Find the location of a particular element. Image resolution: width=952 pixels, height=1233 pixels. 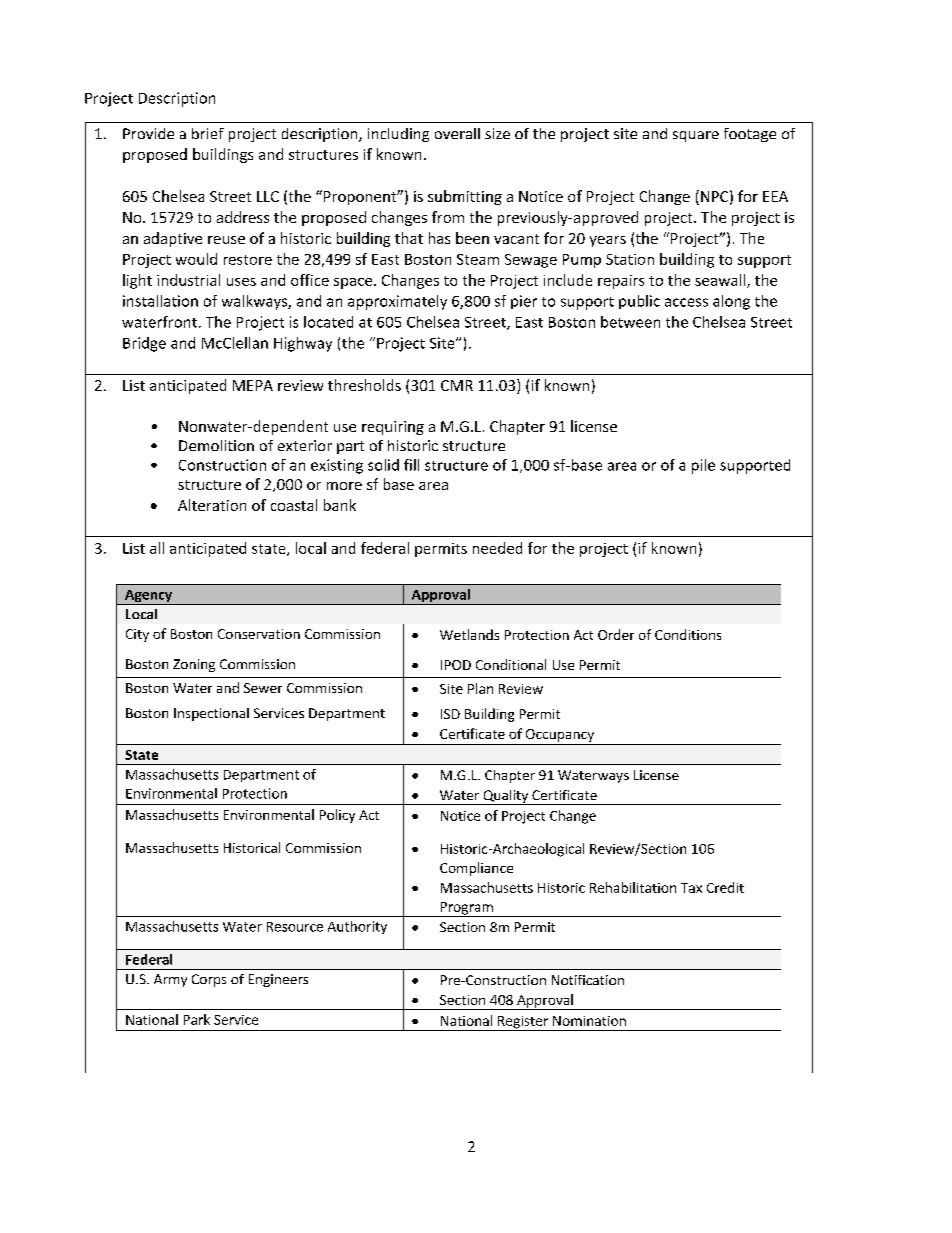

pile is located at coordinates (703, 466).
